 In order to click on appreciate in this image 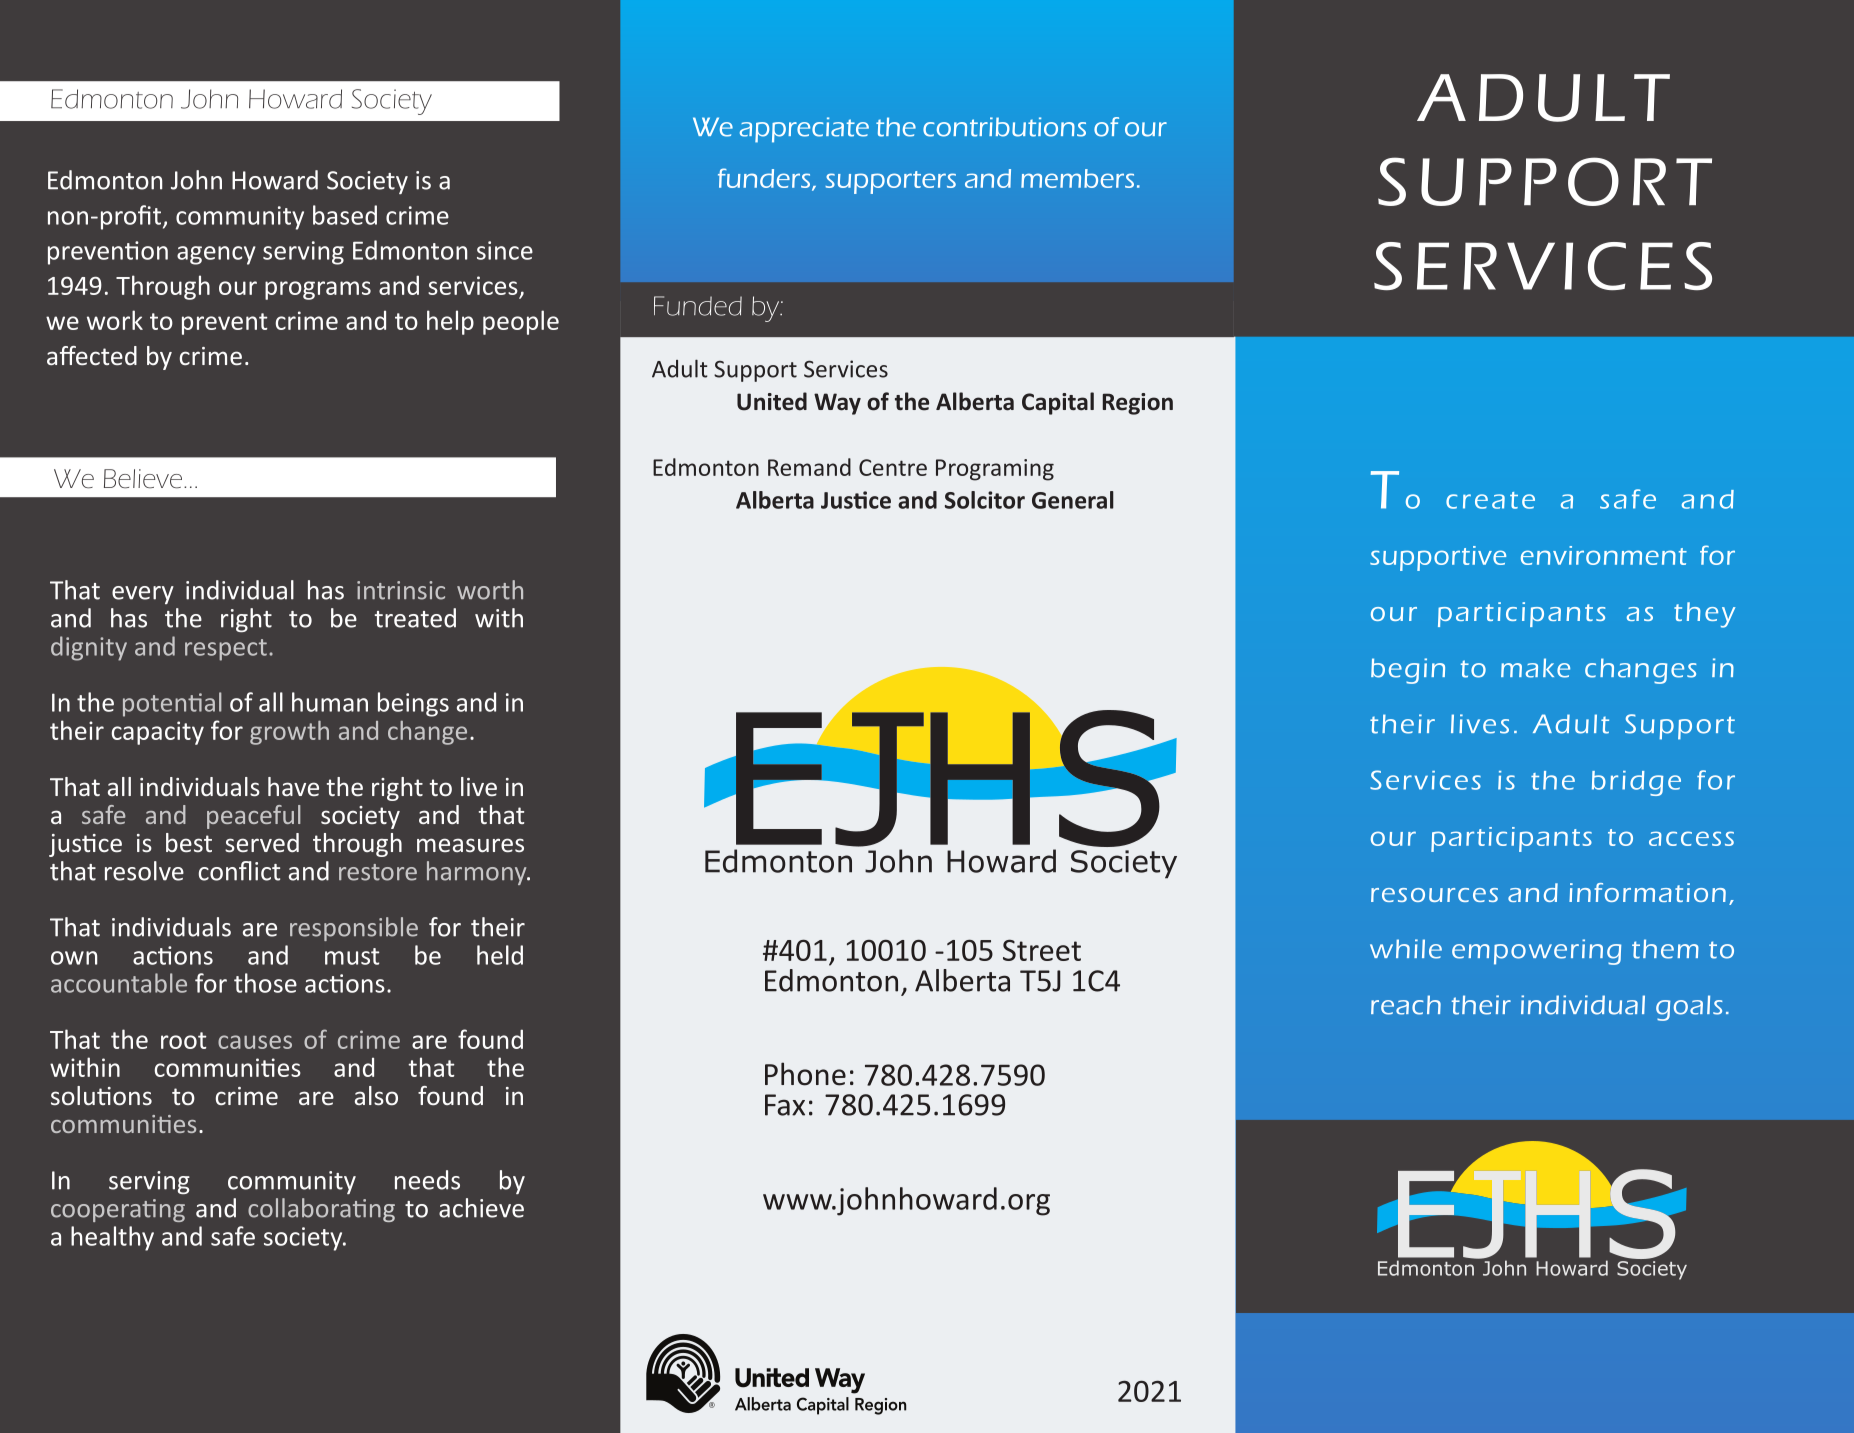, I will do `click(804, 130)`.
